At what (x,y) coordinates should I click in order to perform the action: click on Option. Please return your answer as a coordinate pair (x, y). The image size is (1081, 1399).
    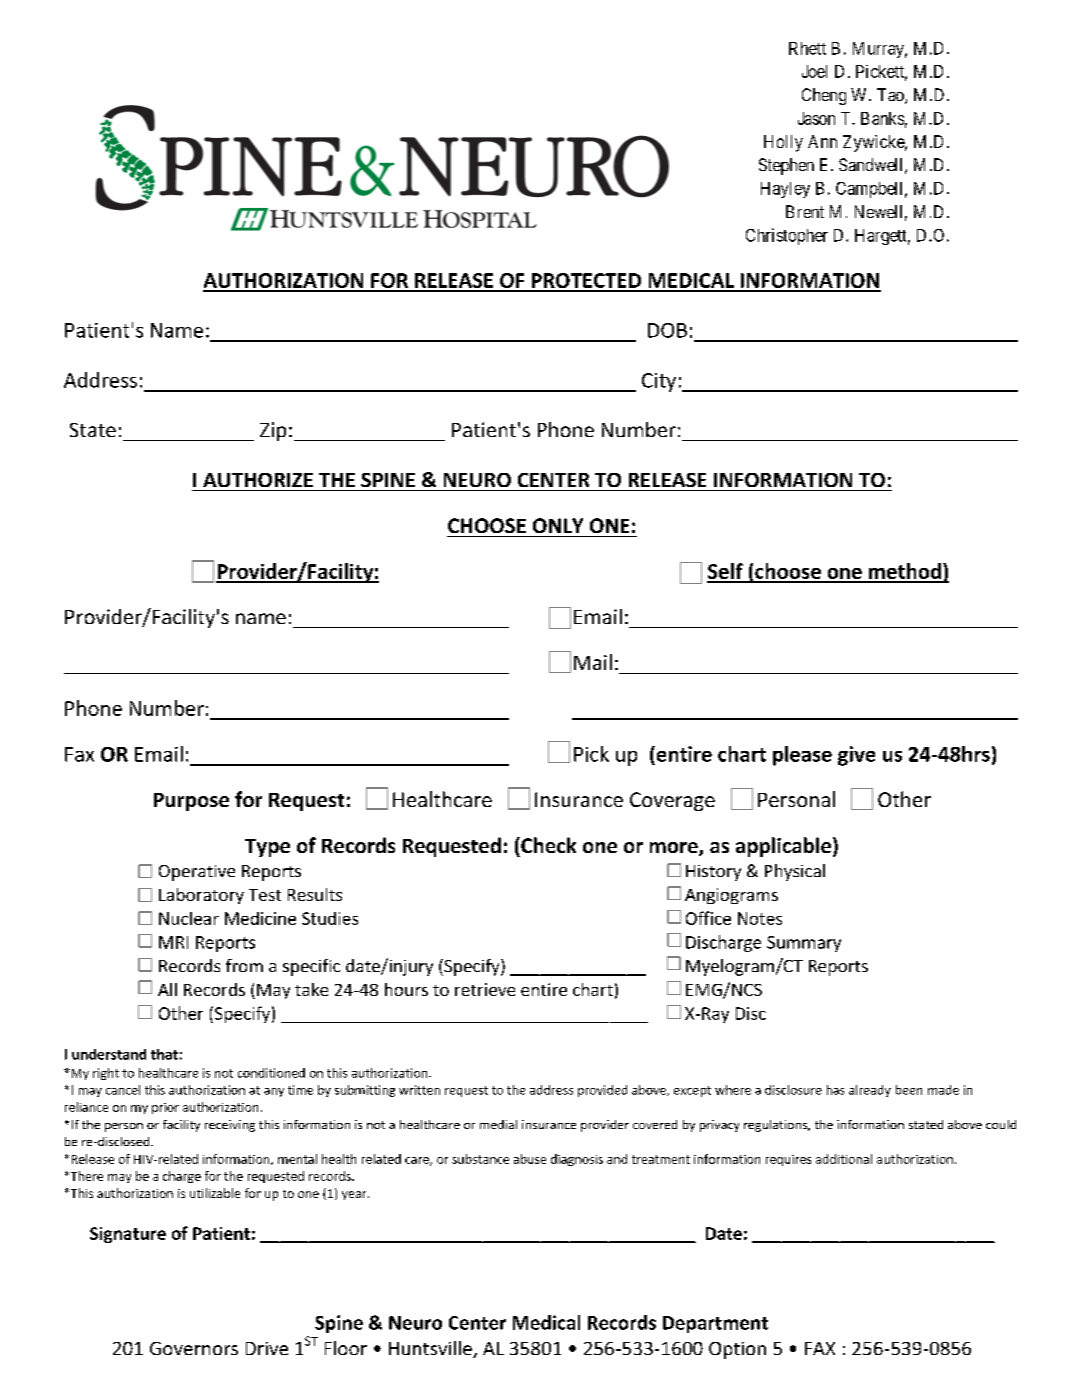
    Looking at the image, I should click on (737, 1350).
